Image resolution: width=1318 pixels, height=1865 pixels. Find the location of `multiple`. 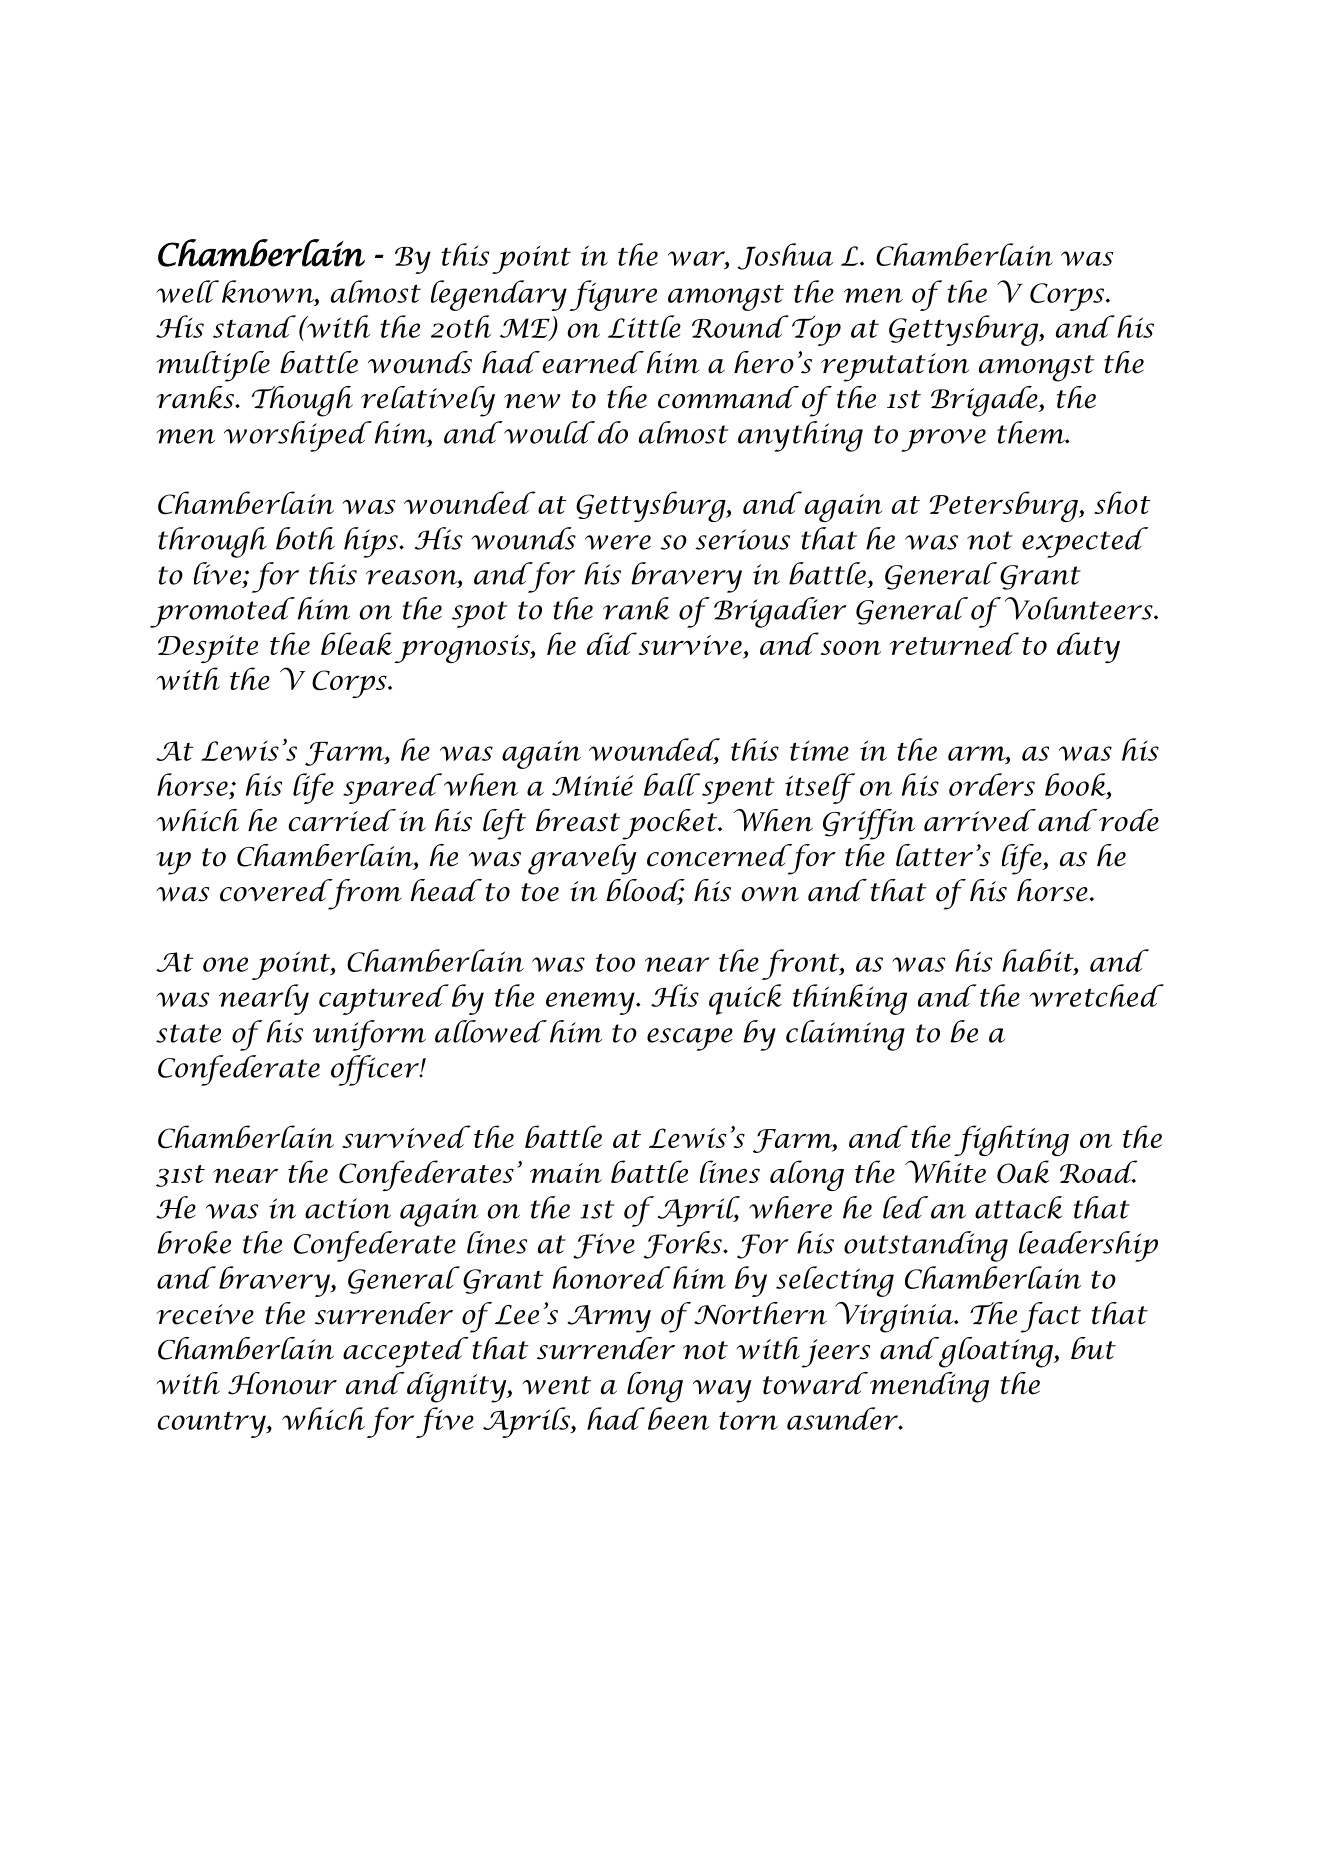

multiple is located at coordinates (213, 366).
